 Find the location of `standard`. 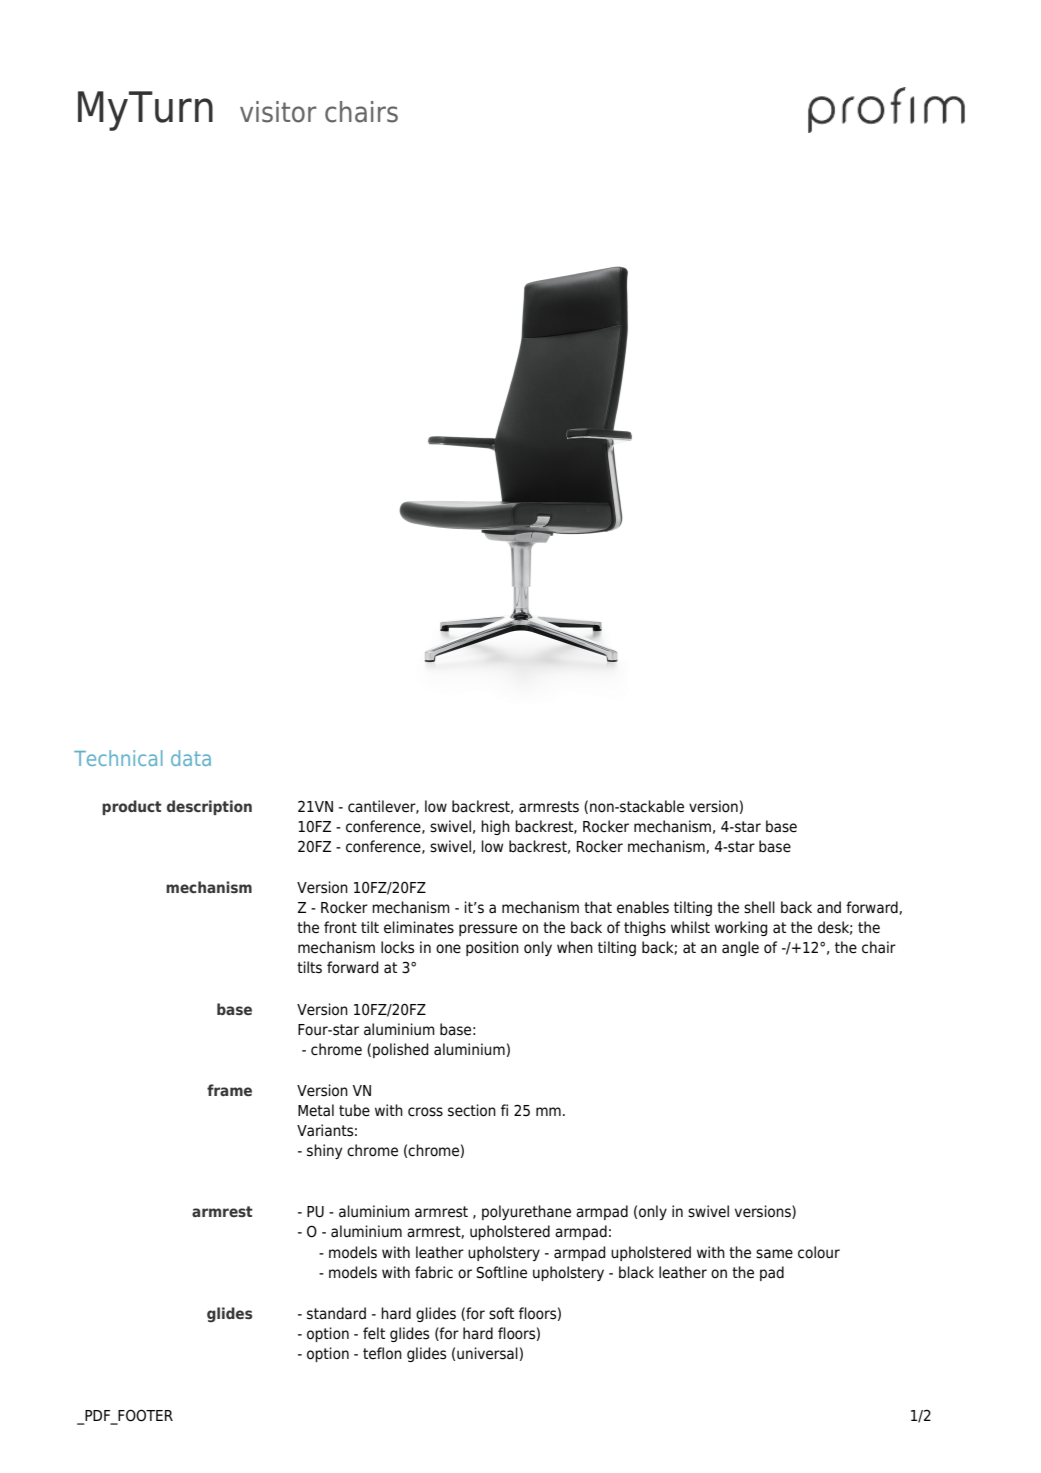

standard is located at coordinates (336, 1313).
